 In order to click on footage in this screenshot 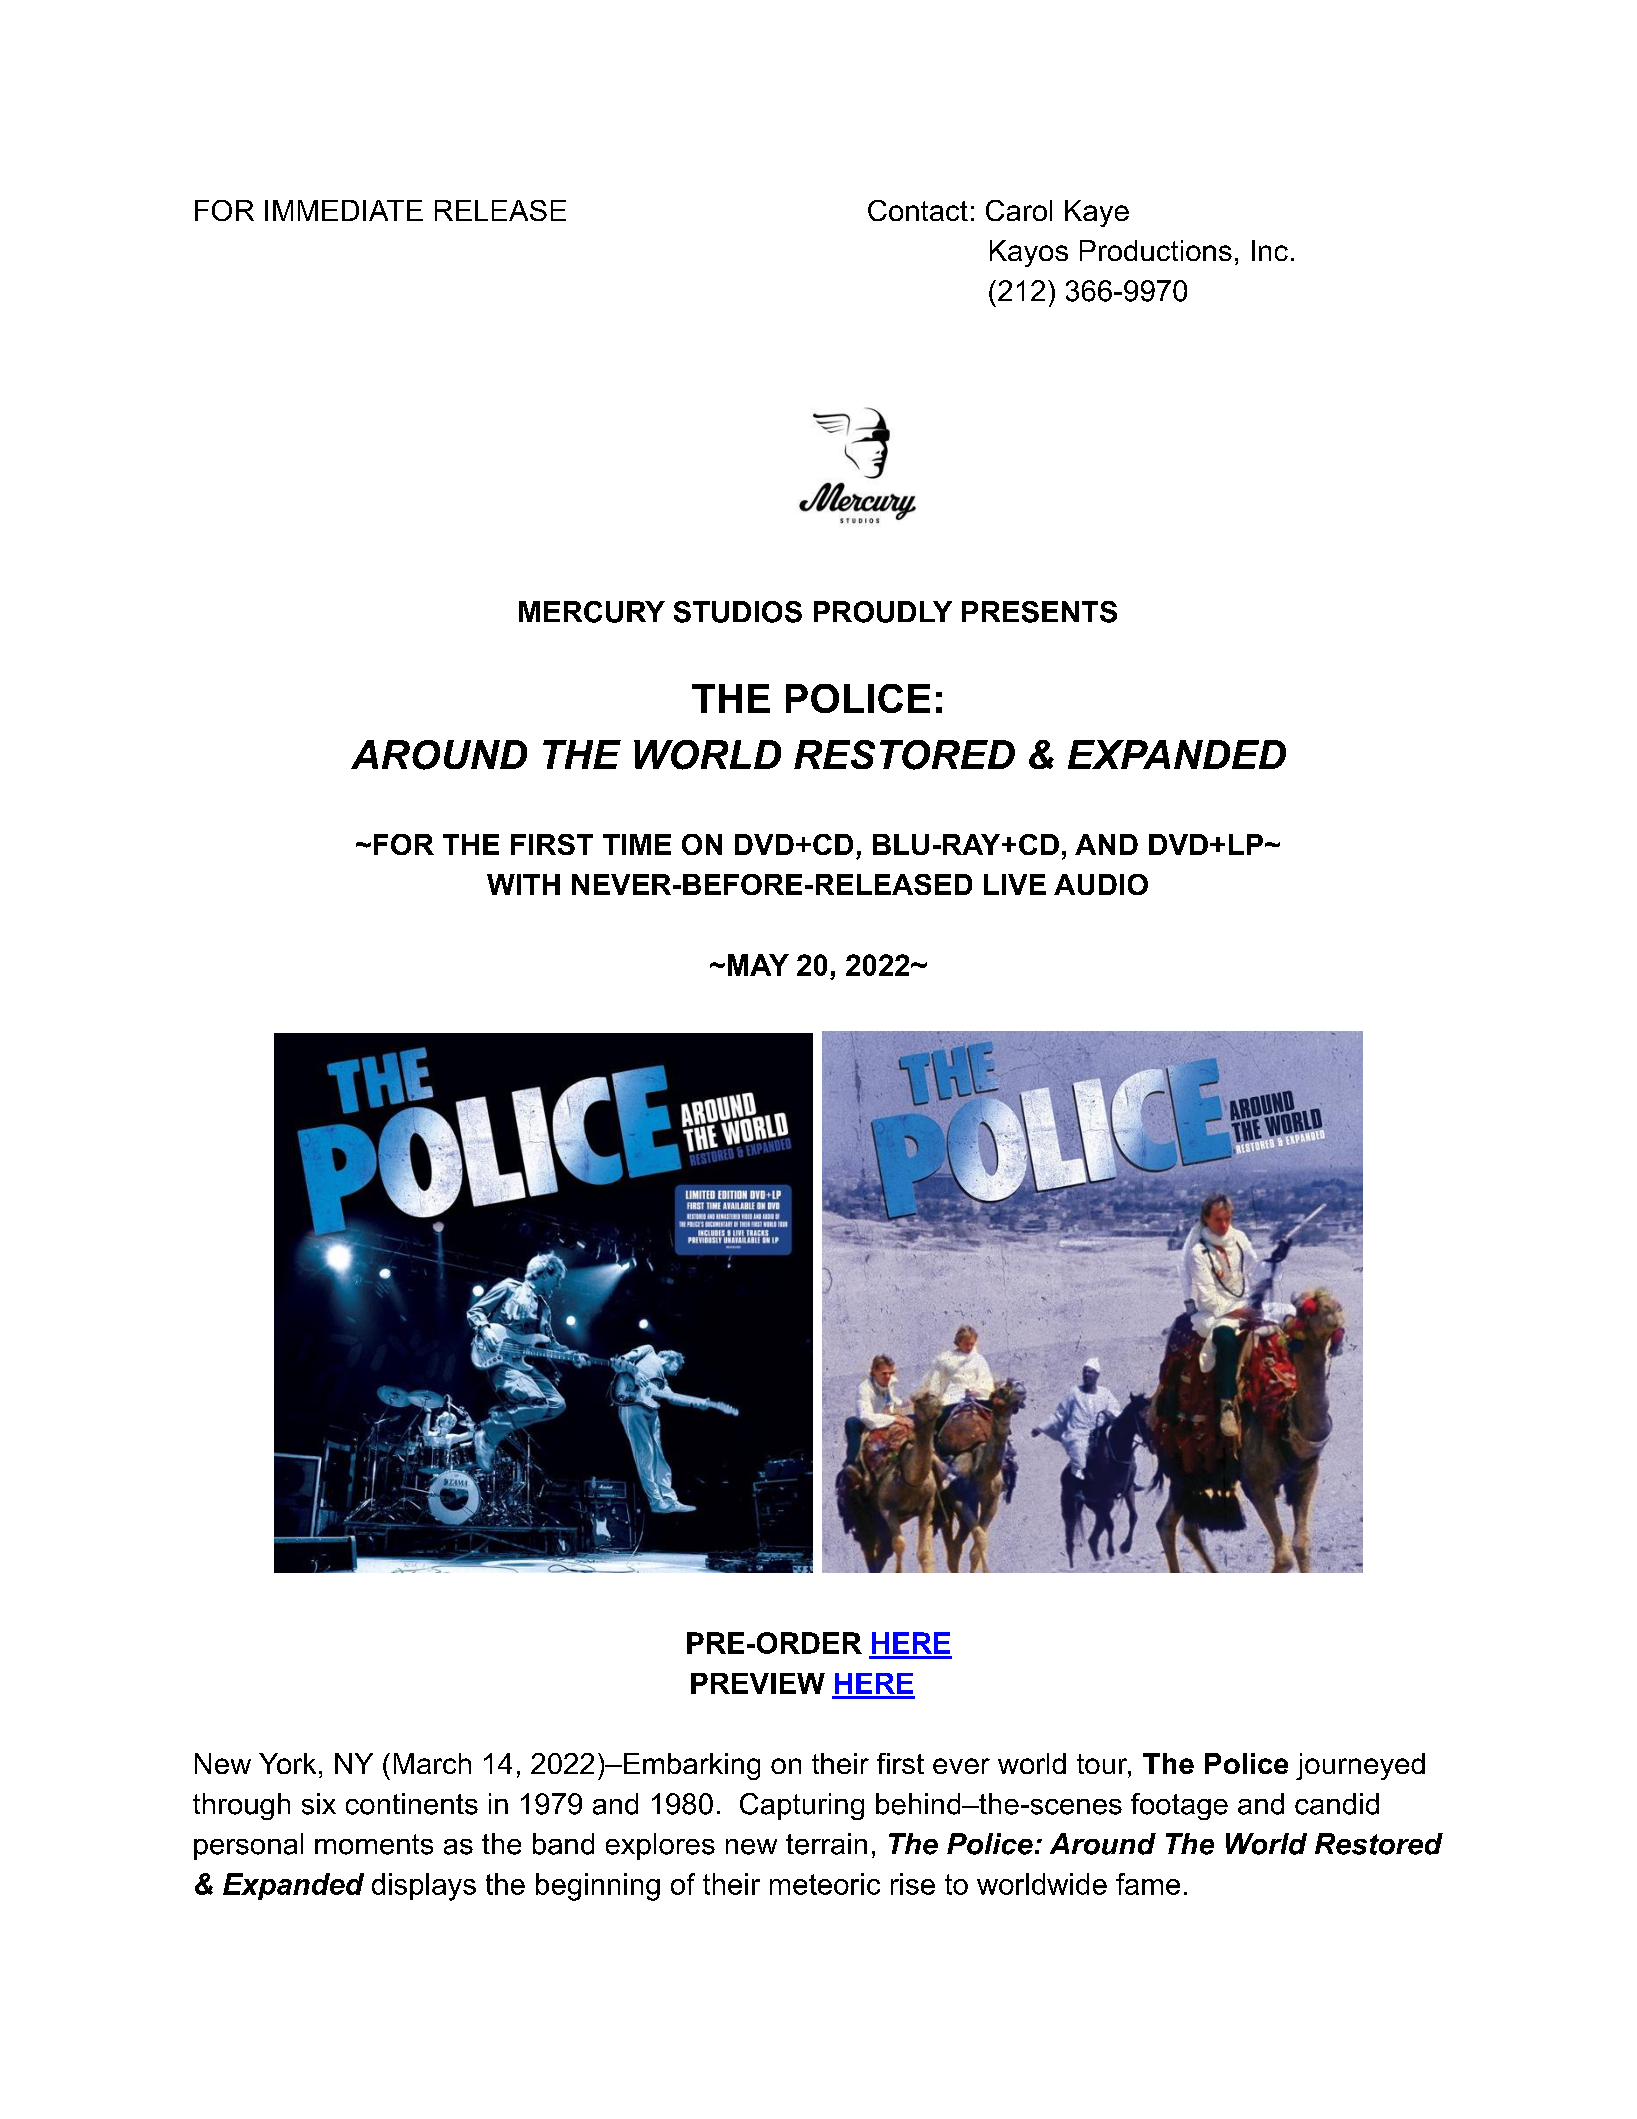, I will do `click(1179, 1806)`.
